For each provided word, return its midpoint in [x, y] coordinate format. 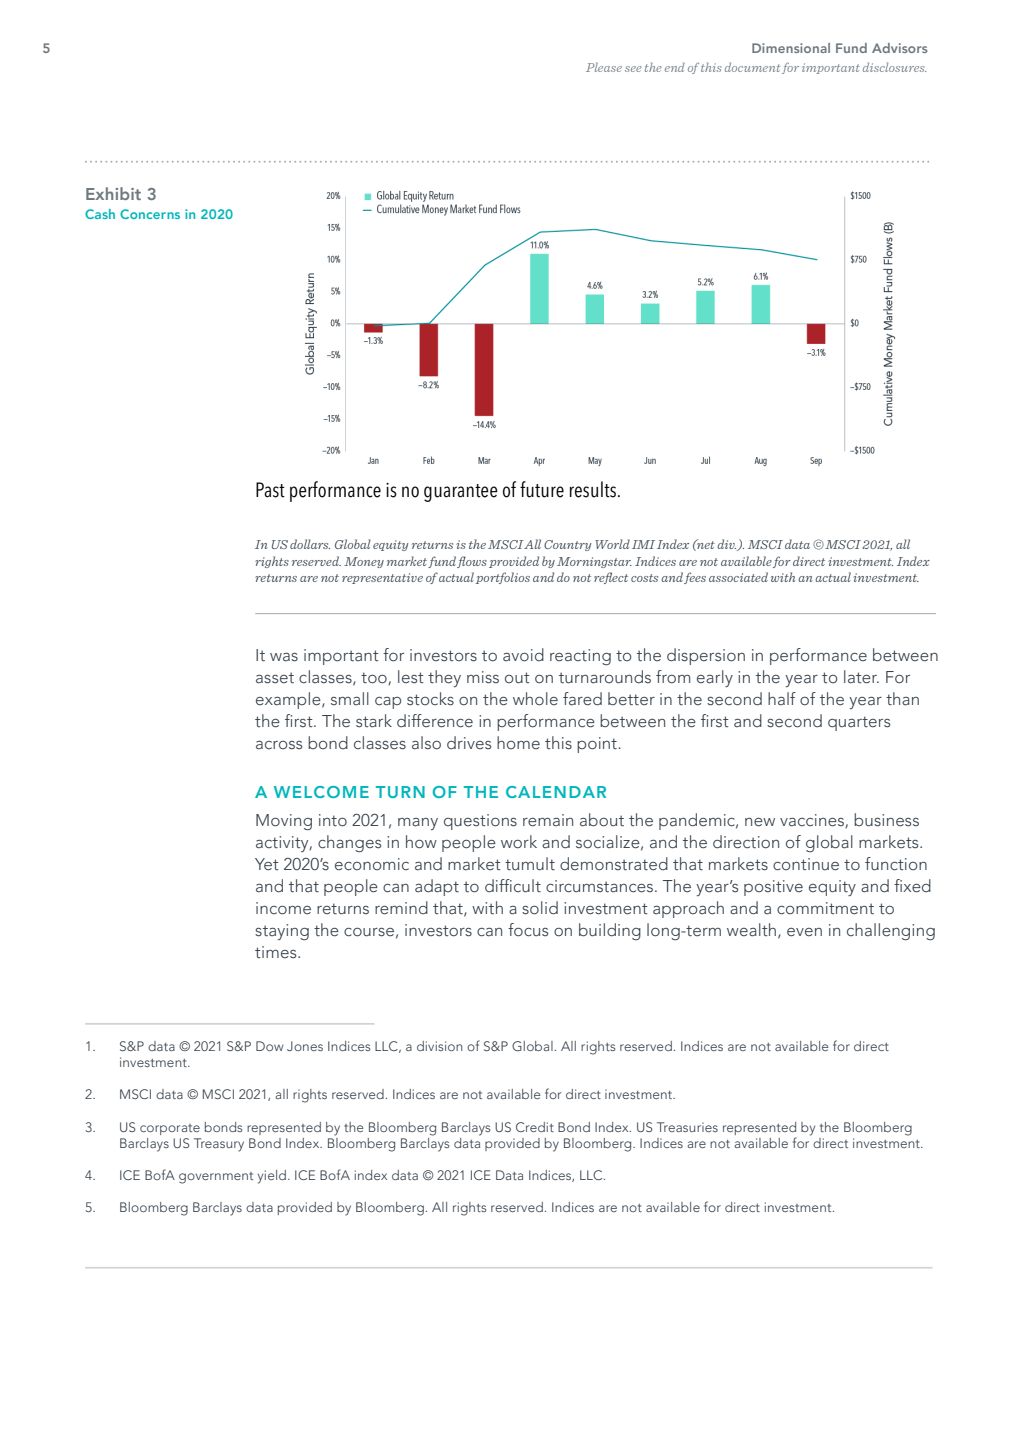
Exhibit [113, 193]
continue [806, 864]
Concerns [150, 214]
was [284, 657]
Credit [535, 1127]
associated [738, 577]
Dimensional [791, 48]
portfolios [503, 578]
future [542, 489]
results [593, 489]
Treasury [219, 1145]
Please [604, 67]
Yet [267, 864]
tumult [530, 864]
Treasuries [687, 1127]
